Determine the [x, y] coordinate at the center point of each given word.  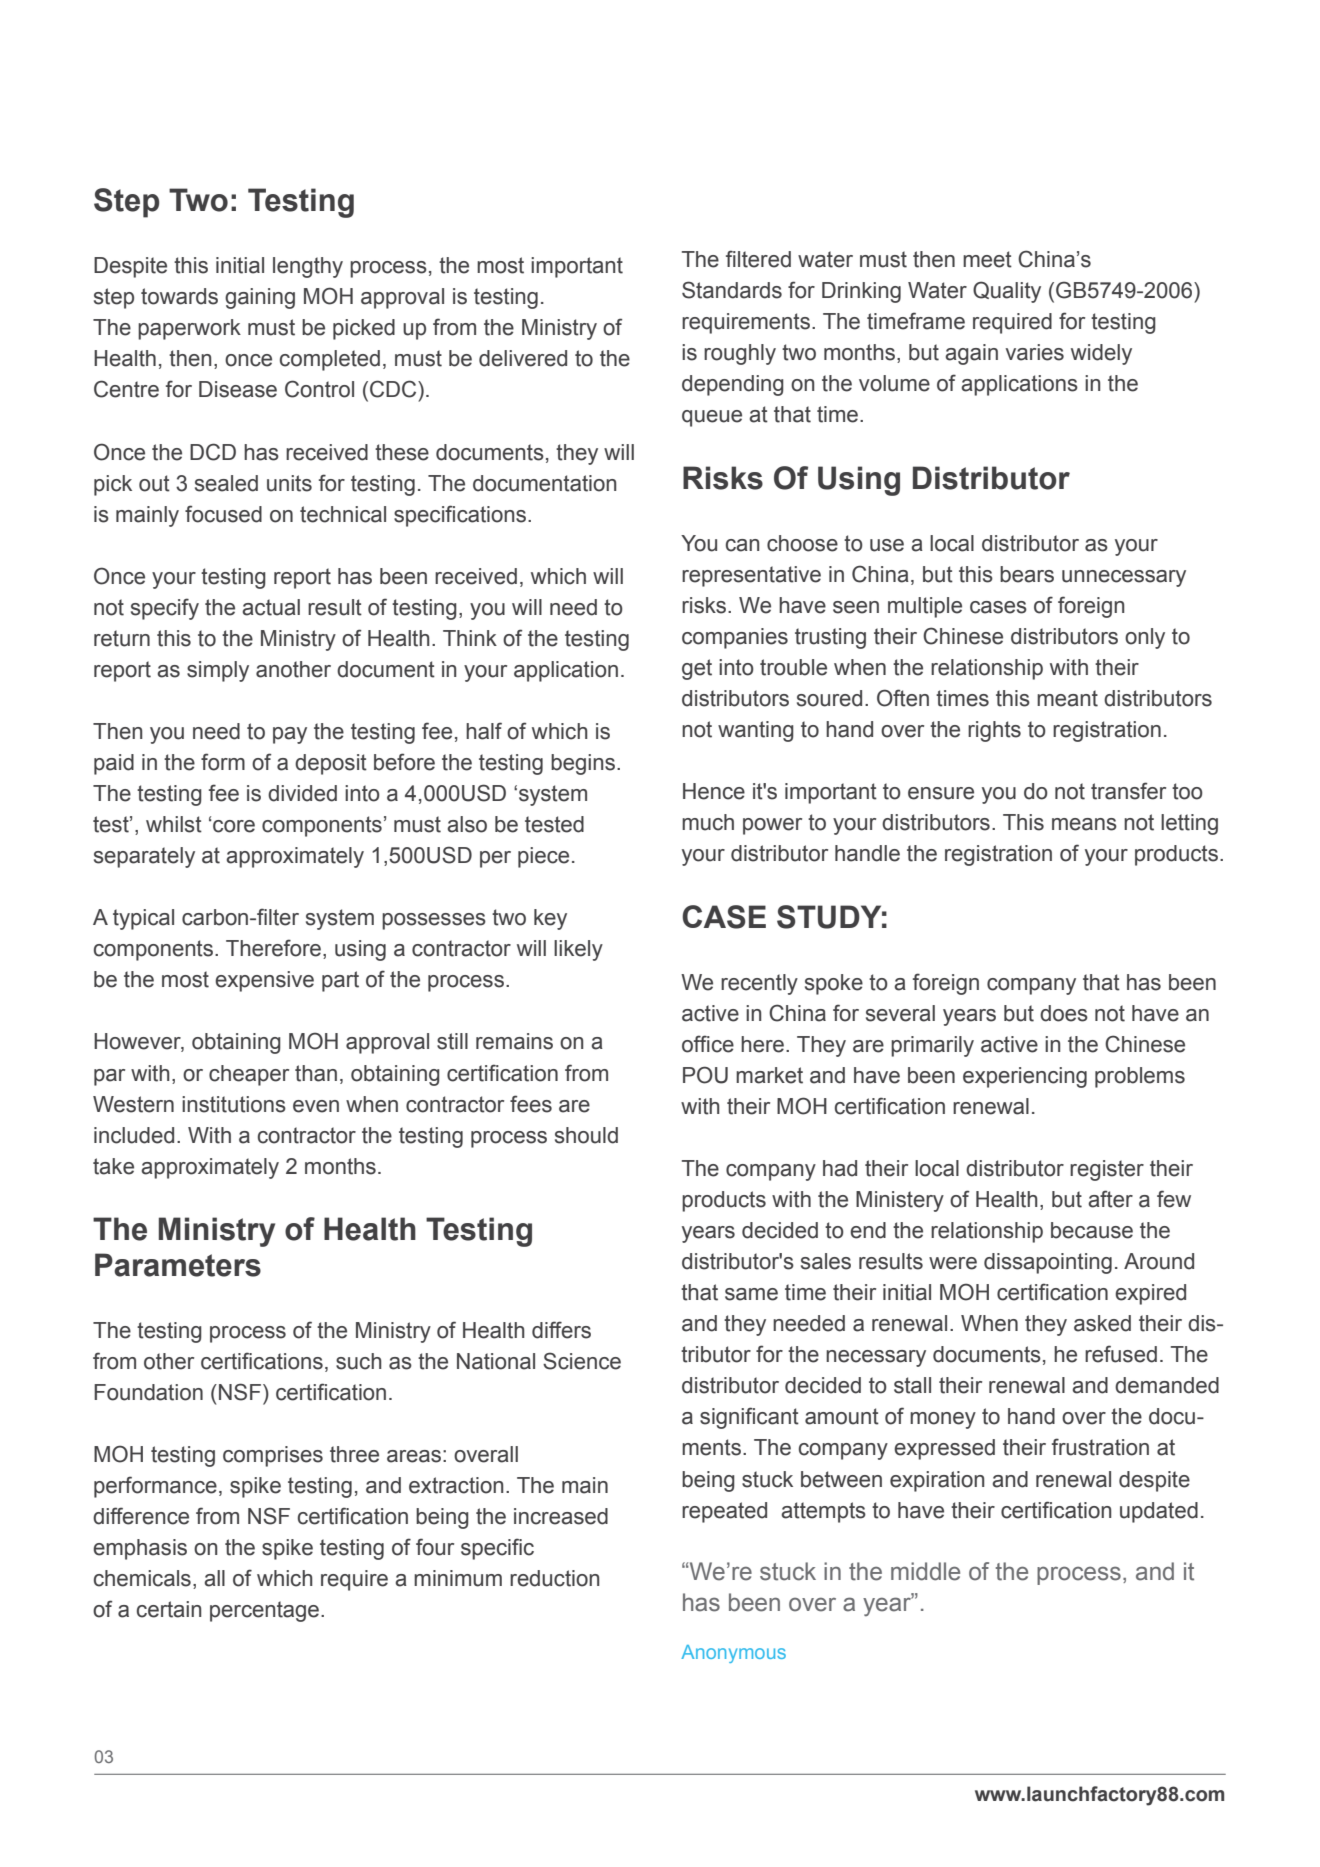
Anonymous [733, 1654]
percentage [264, 1611]
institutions [234, 1104]
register [1107, 1170]
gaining [260, 298]
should [586, 1135]
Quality [1007, 292]
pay [290, 735]
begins [583, 764]
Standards [732, 290]
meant [1067, 698]
